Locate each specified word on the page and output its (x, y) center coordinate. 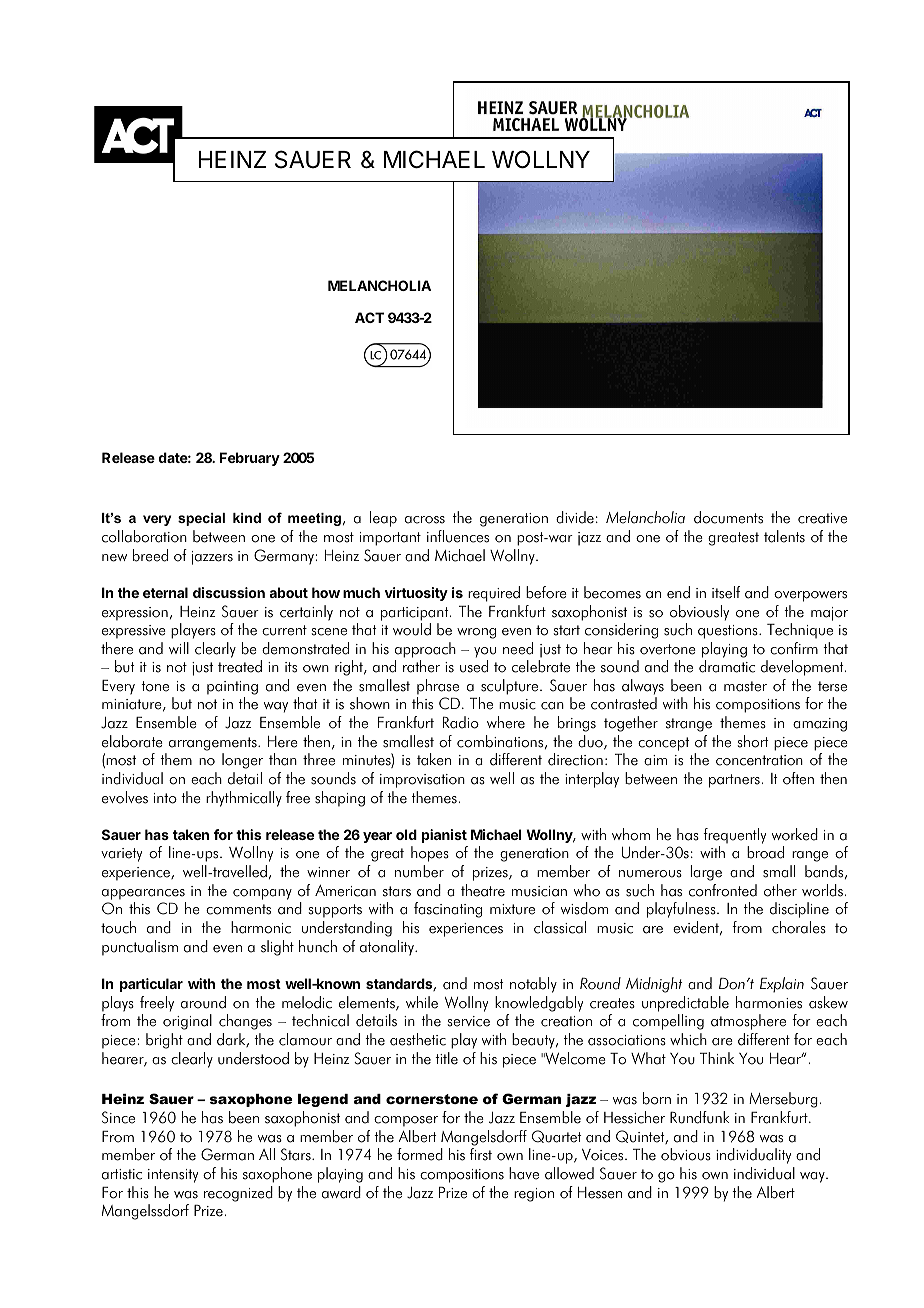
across (425, 520)
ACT (369, 317)
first (481, 1154)
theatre (483, 890)
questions (729, 632)
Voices (604, 1155)
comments (238, 909)
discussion (229, 592)
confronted (723, 890)
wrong (476, 633)
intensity (173, 1176)
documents (728, 517)
